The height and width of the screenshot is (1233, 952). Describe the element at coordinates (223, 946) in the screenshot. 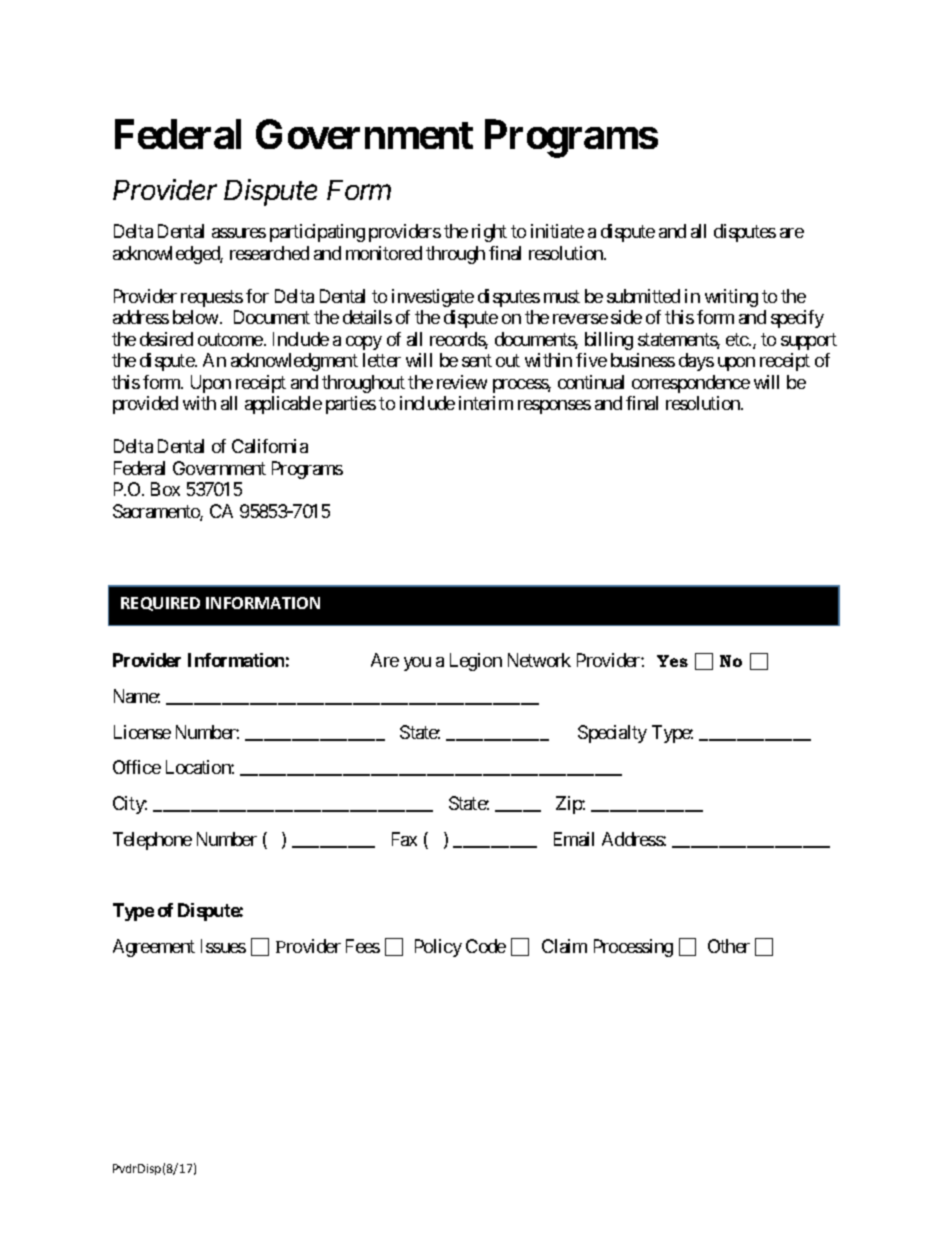

I see `Issues` at that location.
